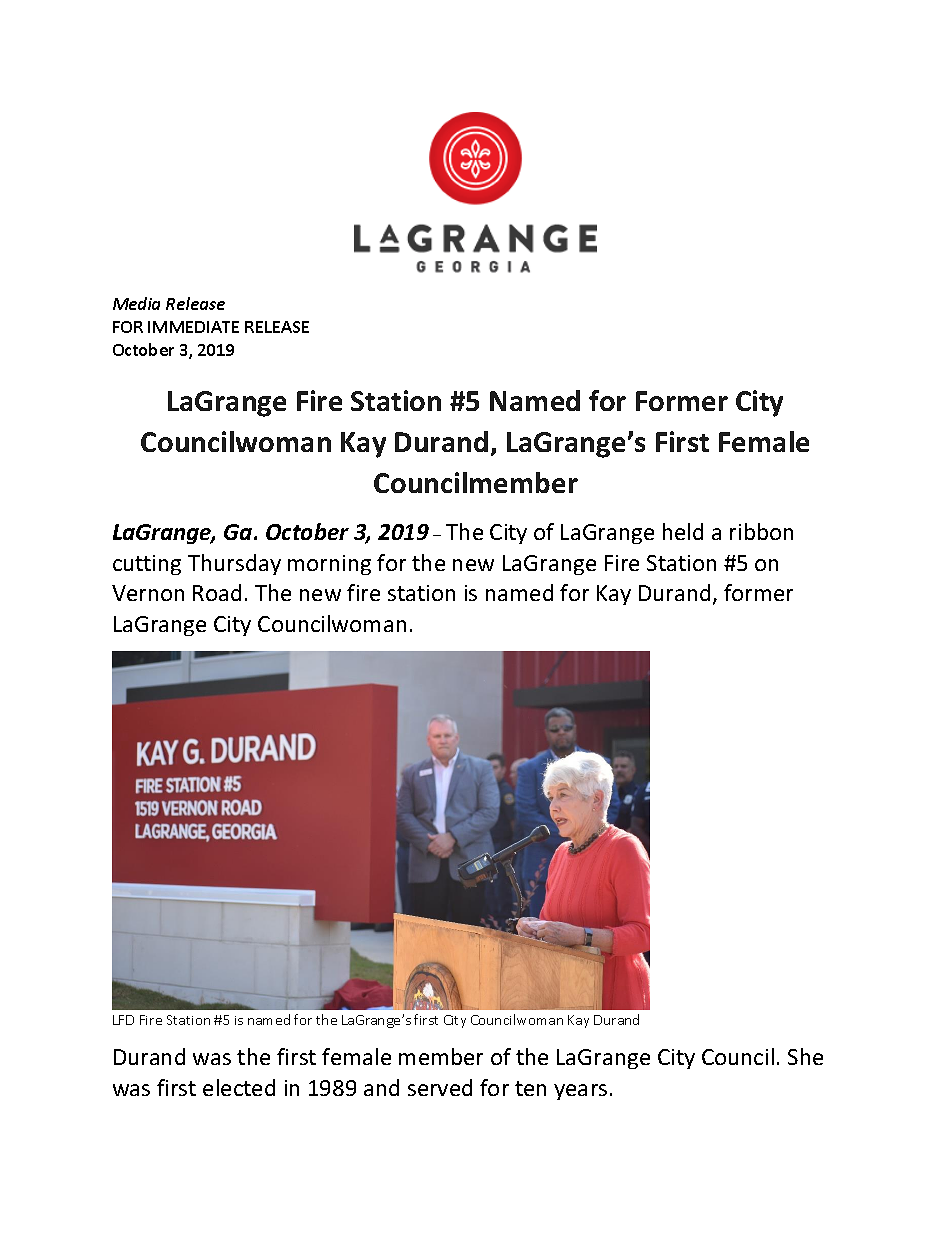 The width and height of the image is (952, 1233). Describe the element at coordinates (148, 593) in the image. I see `Vernon` at that location.
